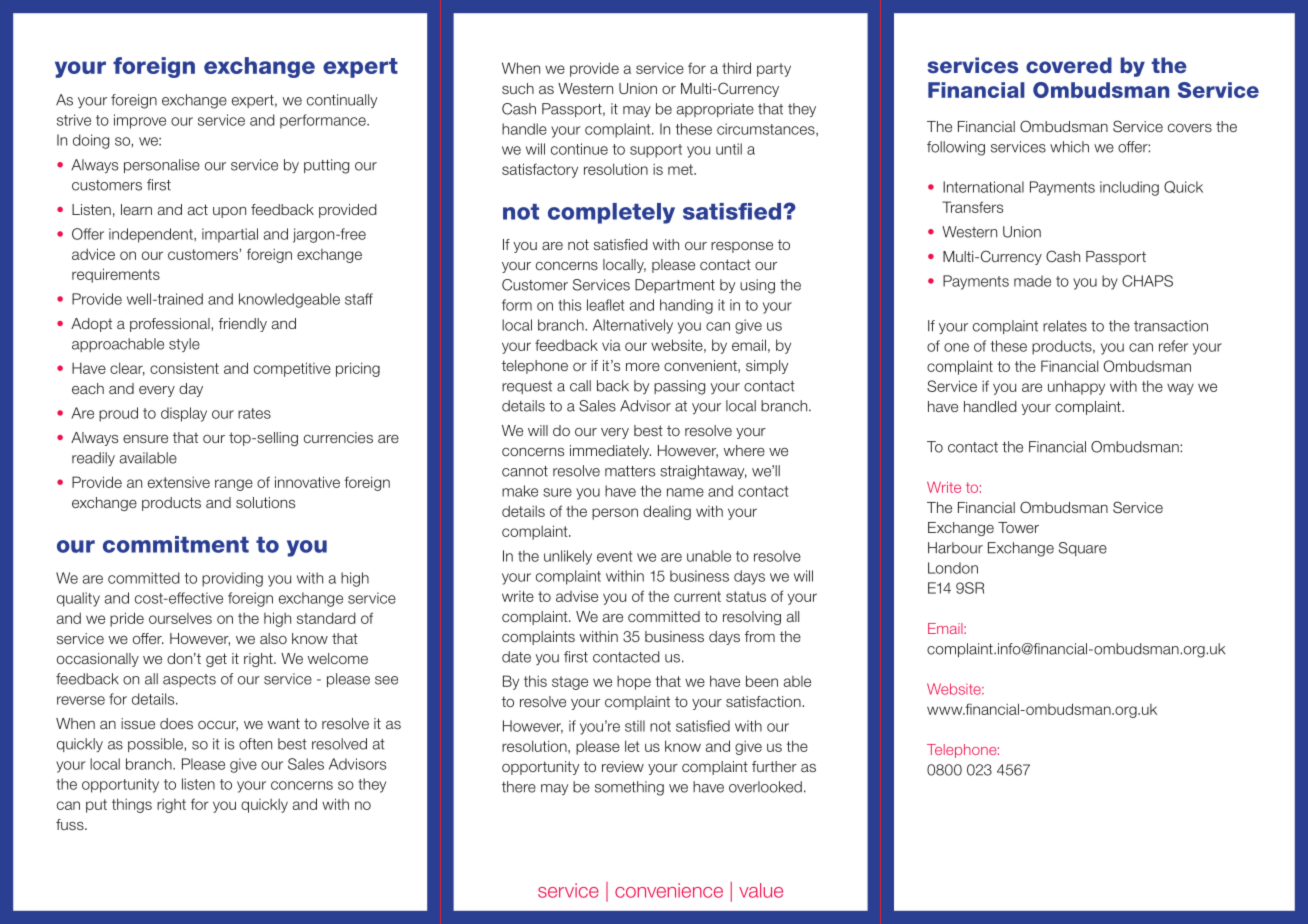 Image resolution: width=1308 pixels, height=924 pixels. What do you see at coordinates (715, 110) in the screenshot?
I see `appropriate` at bounding box center [715, 110].
